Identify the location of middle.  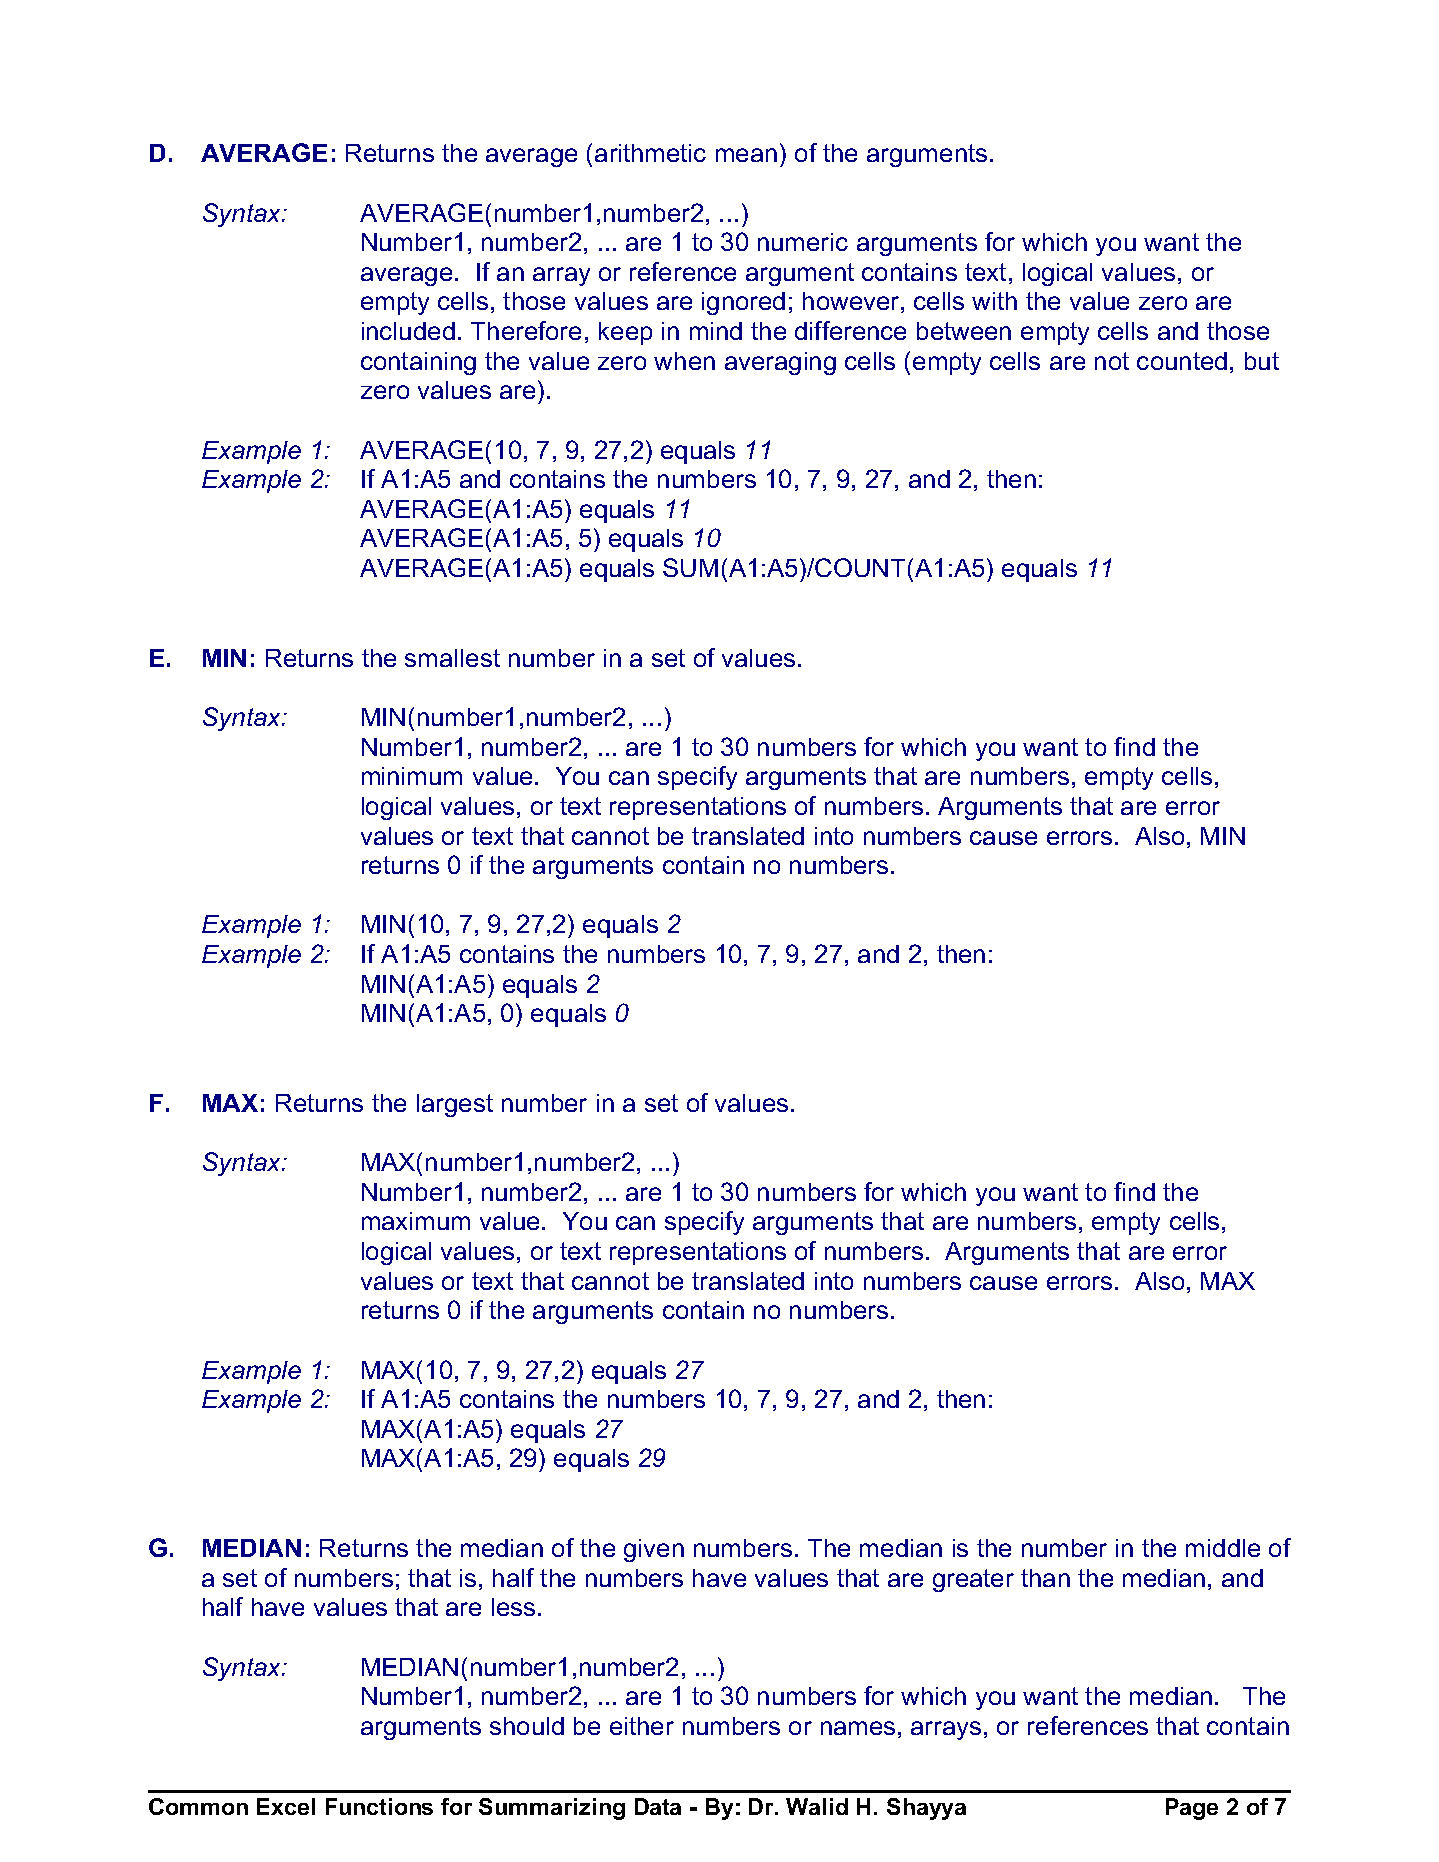
(1223, 1548).
